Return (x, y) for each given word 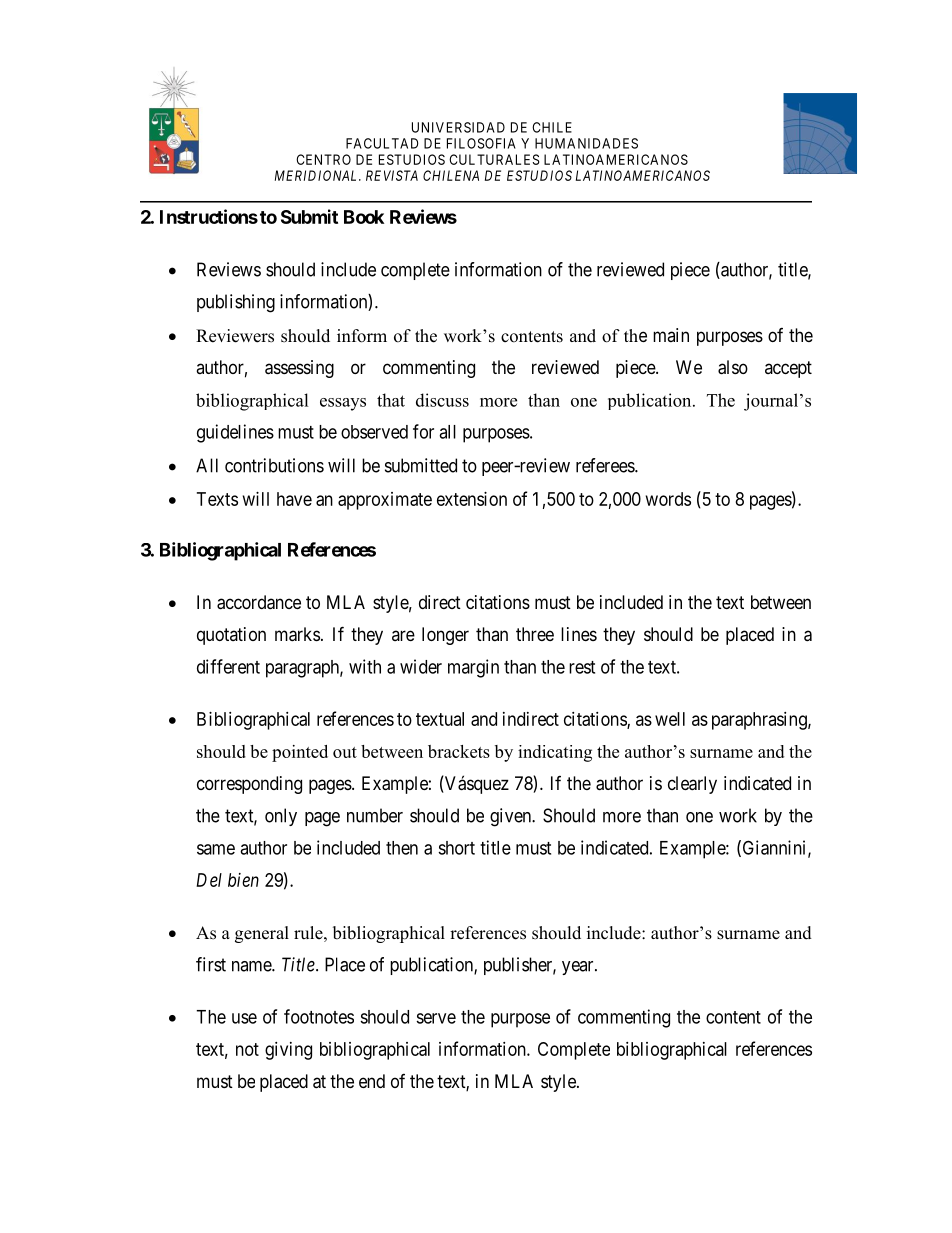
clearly (692, 785)
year (579, 968)
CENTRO (323, 159)
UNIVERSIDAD (458, 127)
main (671, 335)
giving (288, 1051)
